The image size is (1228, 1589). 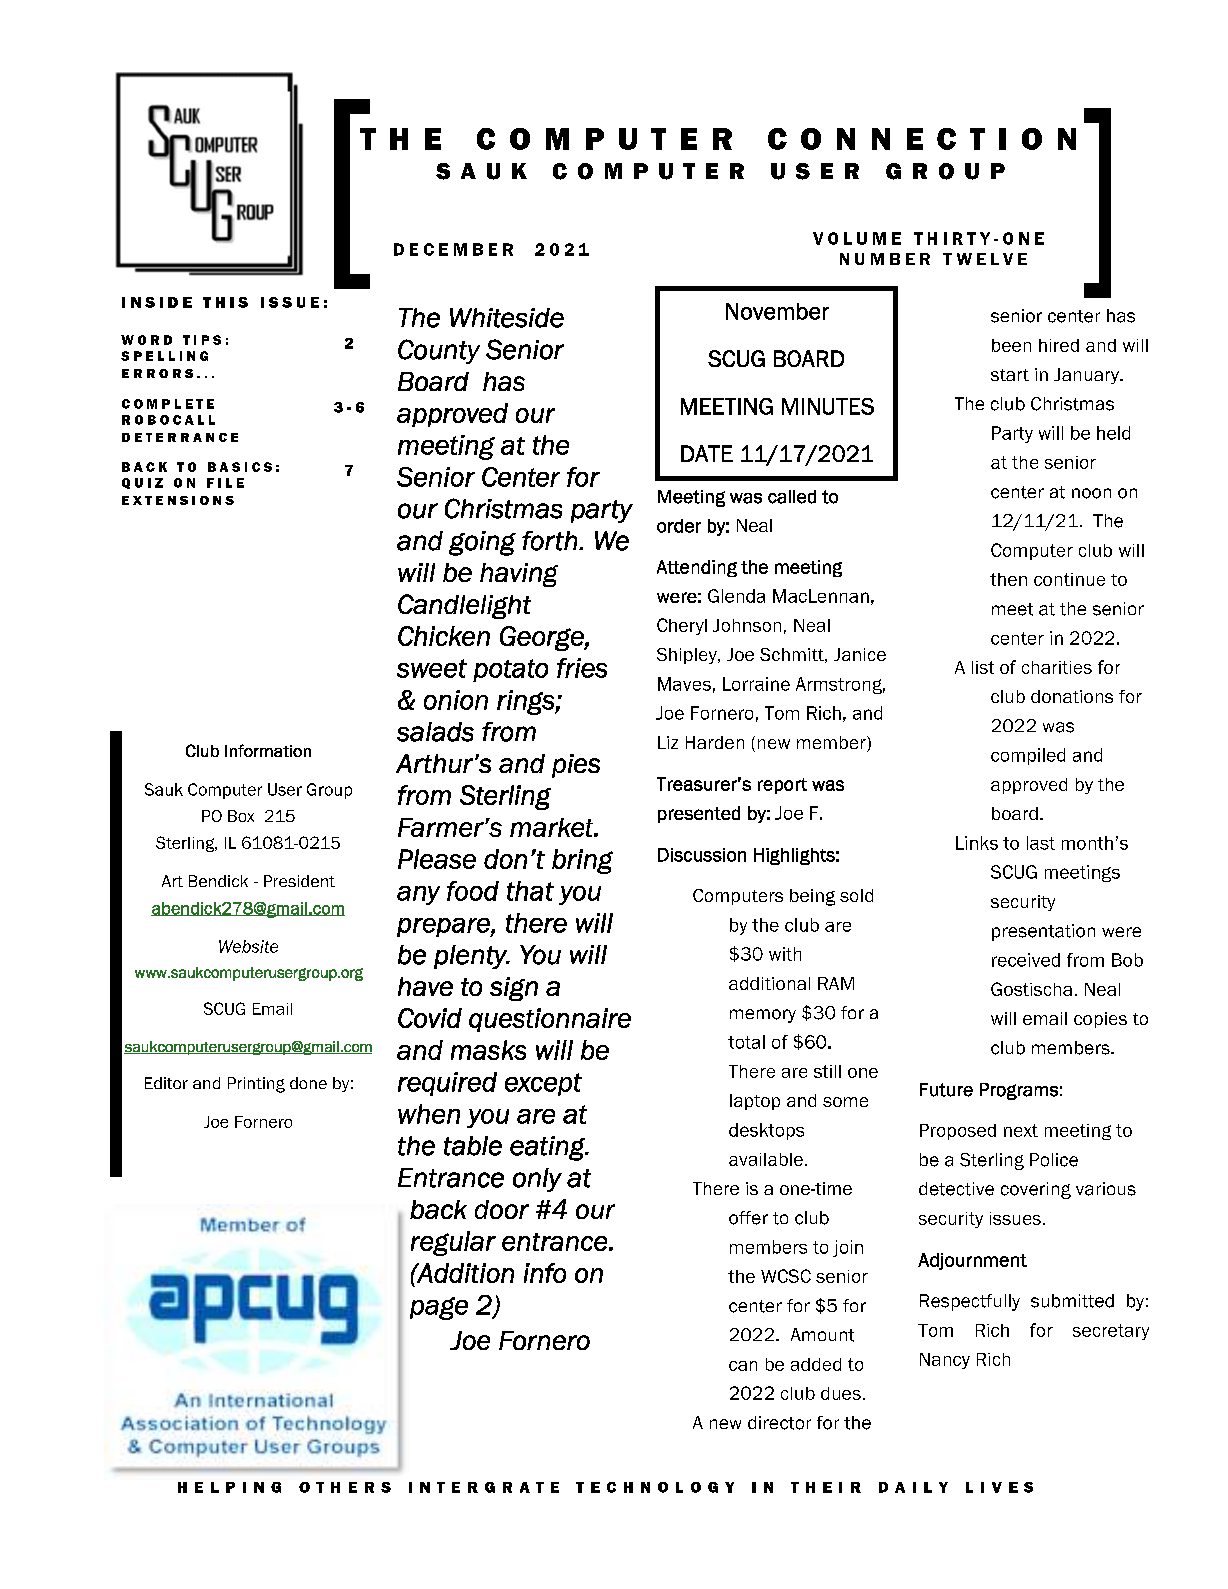 What do you see at coordinates (1036, 1190) in the screenshot?
I see `covering` at bounding box center [1036, 1190].
